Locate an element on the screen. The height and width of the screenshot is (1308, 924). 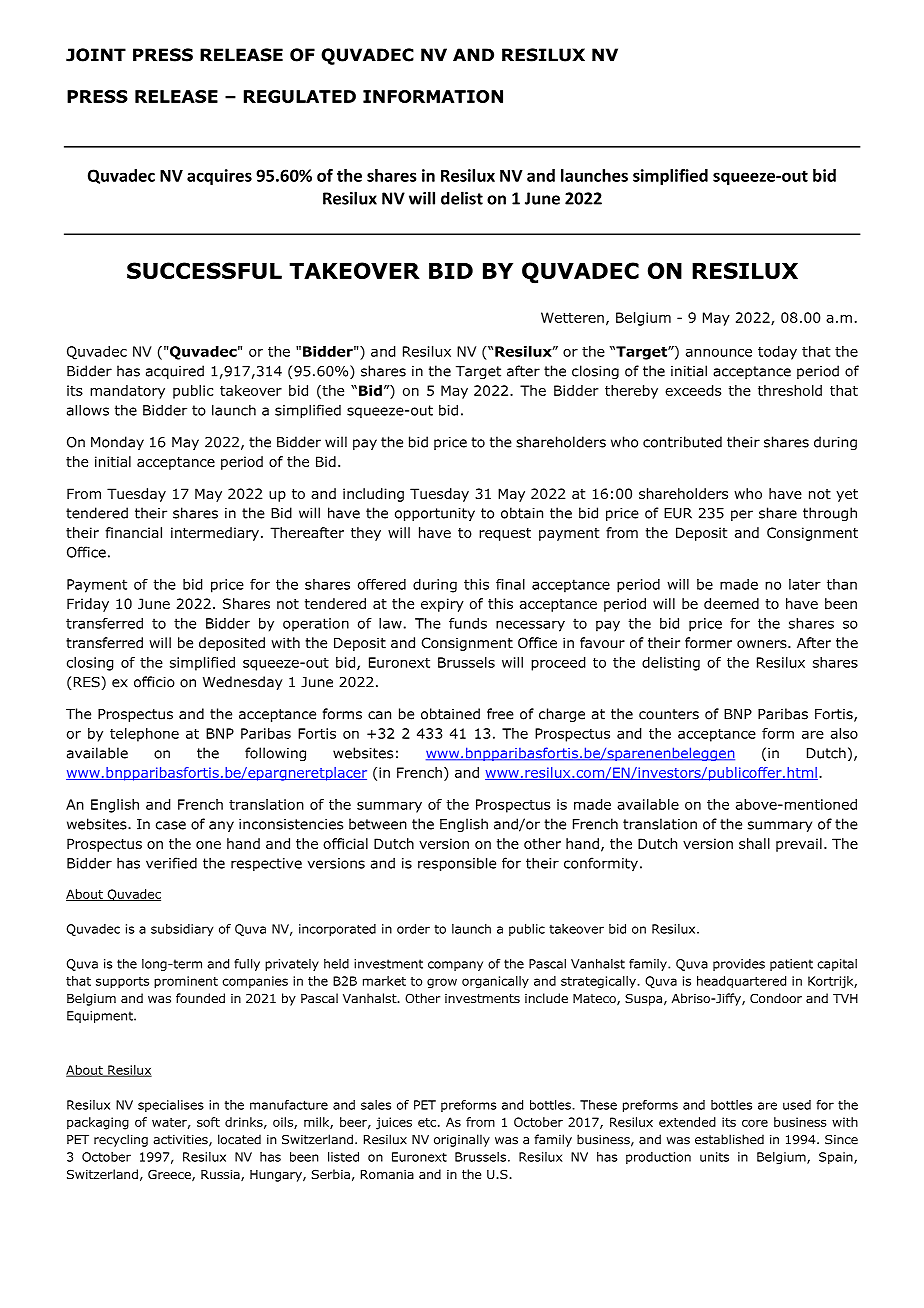
today is located at coordinates (777, 353).
